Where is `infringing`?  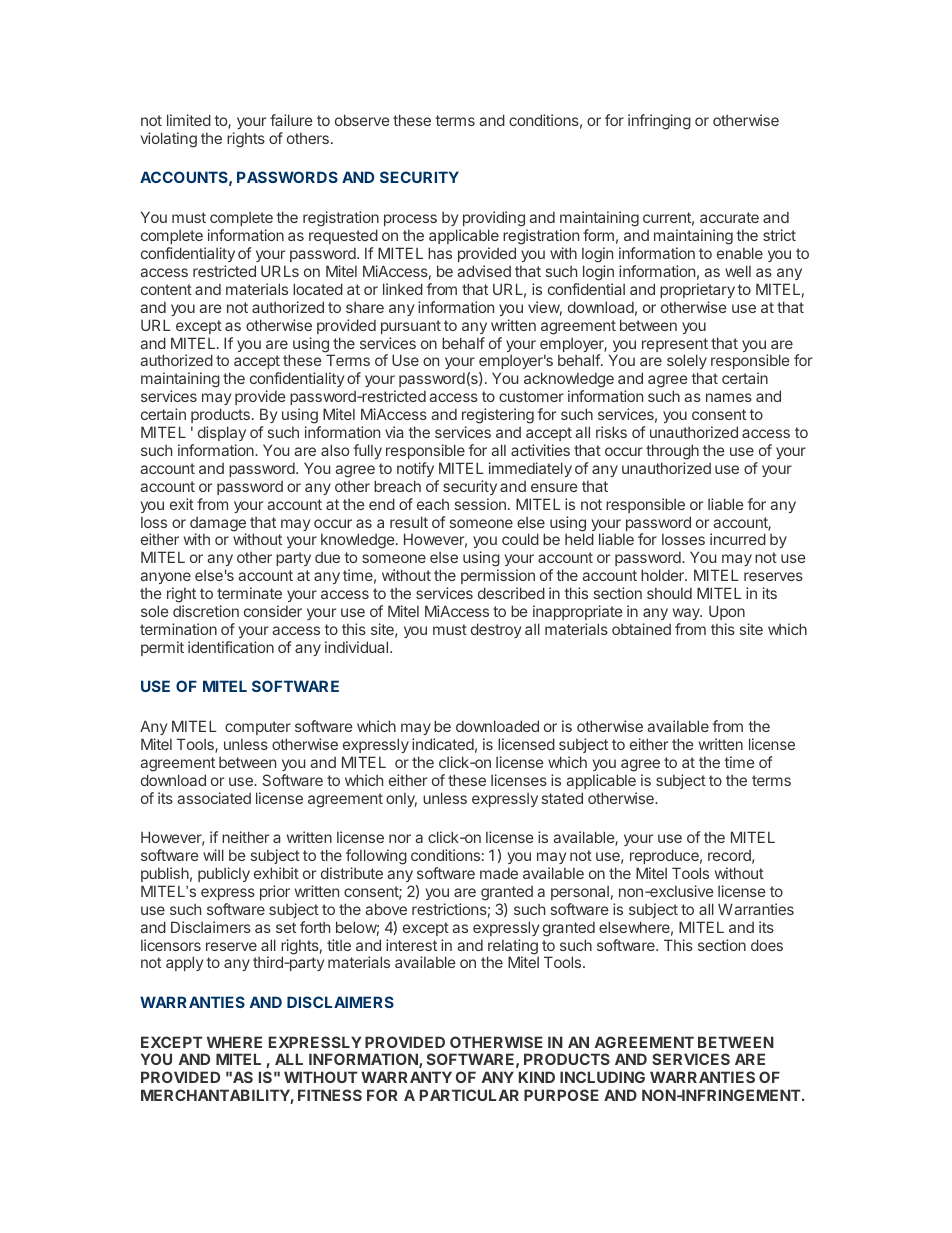 infringing is located at coordinates (659, 122).
